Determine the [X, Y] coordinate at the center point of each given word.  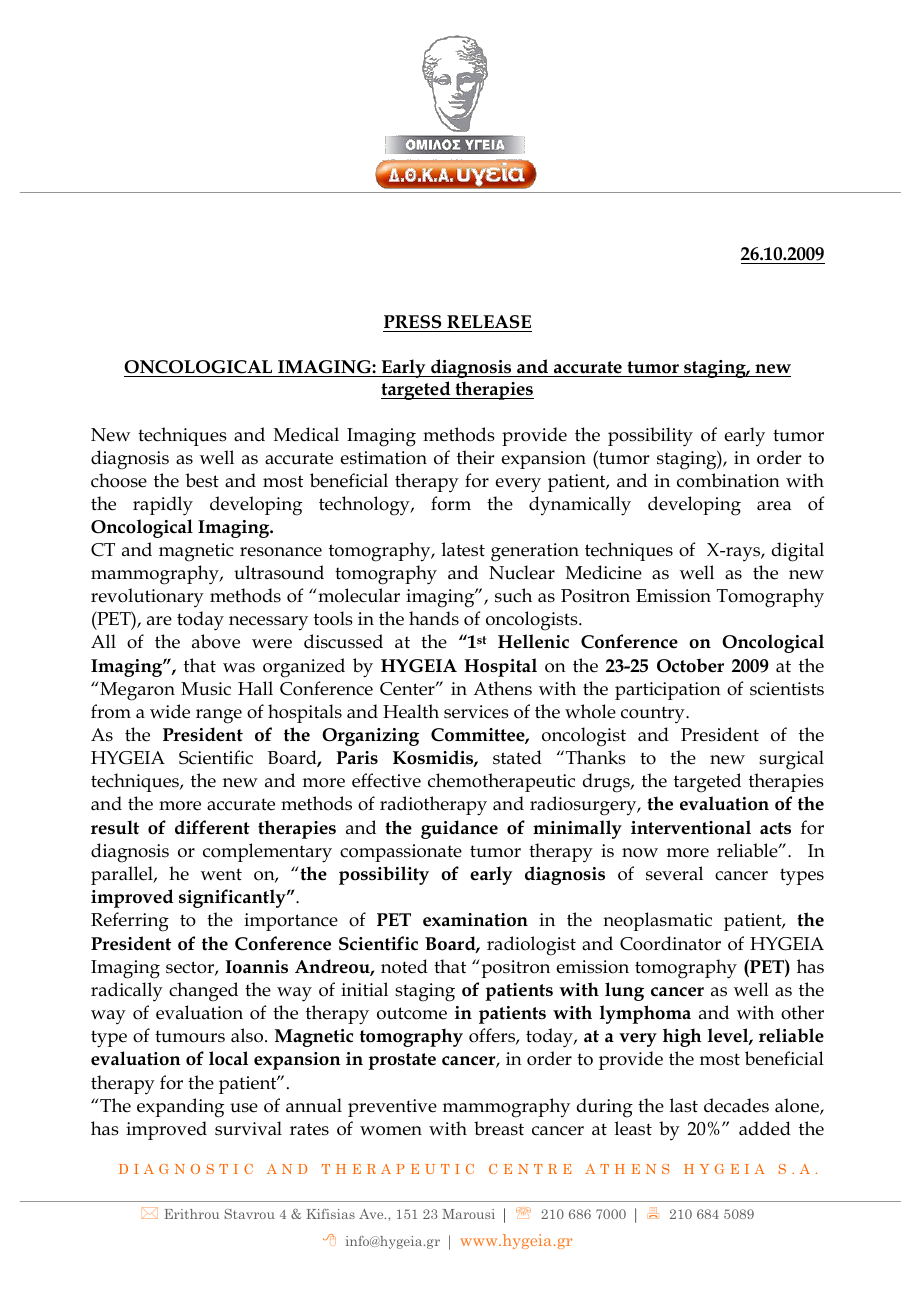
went [221, 874]
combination [728, 480]
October [690, 665]
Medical [306, 434]
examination [475, 920]
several [674, 873]
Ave [372, 1214]
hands [434, 618]
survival [248, 1128]
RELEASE [489, 322]
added [765, 1128]
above [216, 641]
